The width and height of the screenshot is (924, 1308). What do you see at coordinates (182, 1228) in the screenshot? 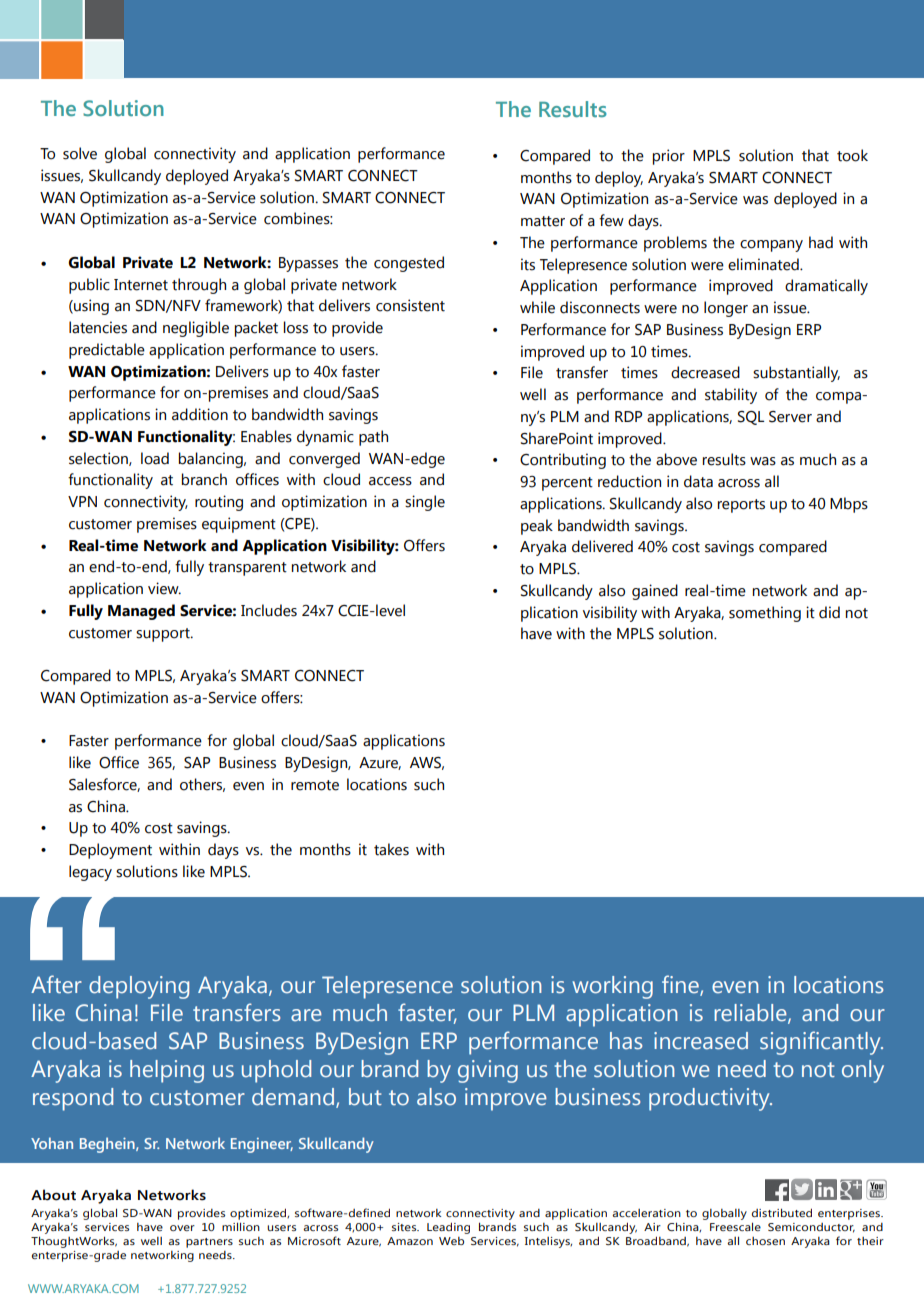
I see `over` at bounding box center [182, 1228].
